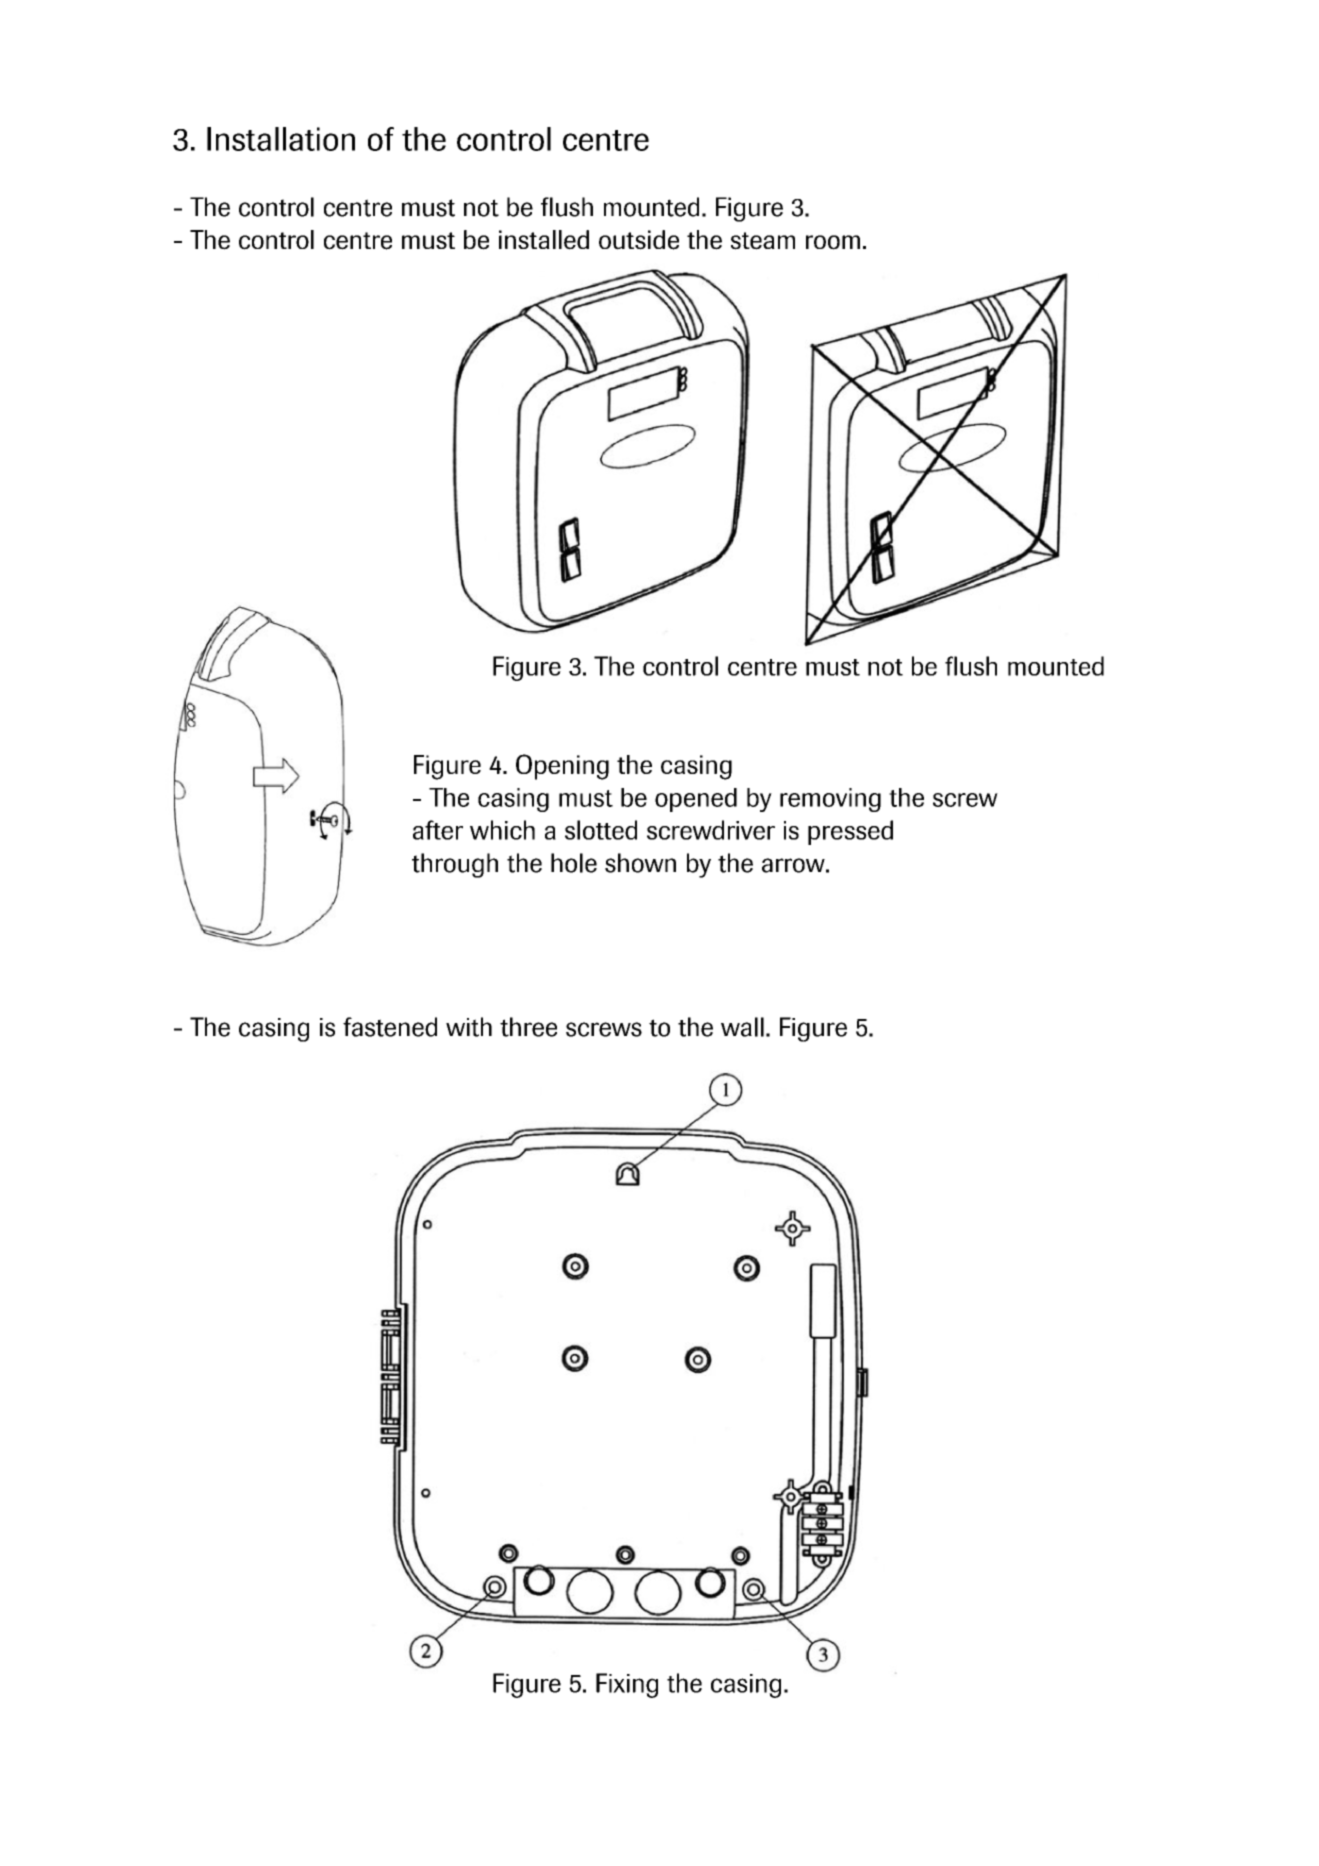 Image resolution: width=1319 pixels, height=1866 pixels. Describe the element at coordinates (830, 800) in the screenshot. I see `removing` at that location.
